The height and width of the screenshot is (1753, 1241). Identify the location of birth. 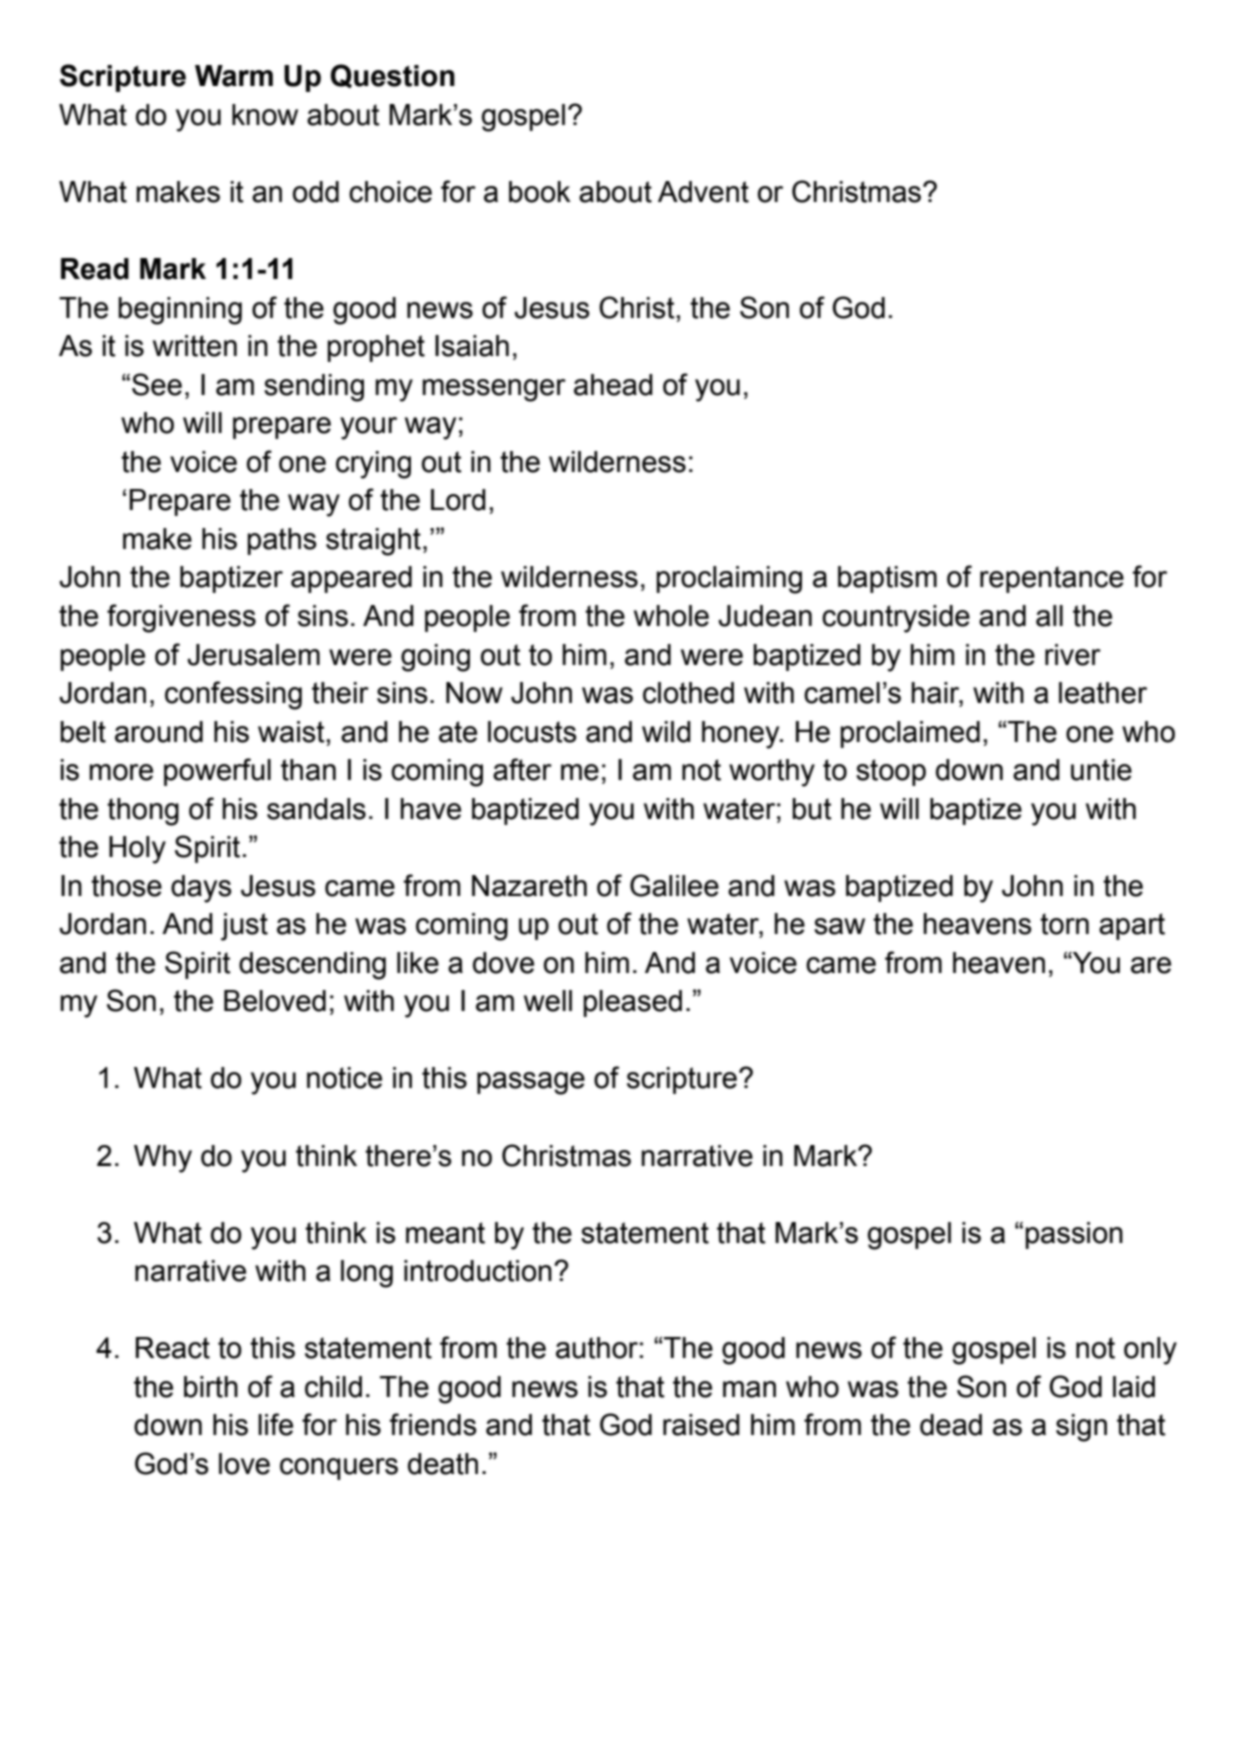
(211, 1387).
